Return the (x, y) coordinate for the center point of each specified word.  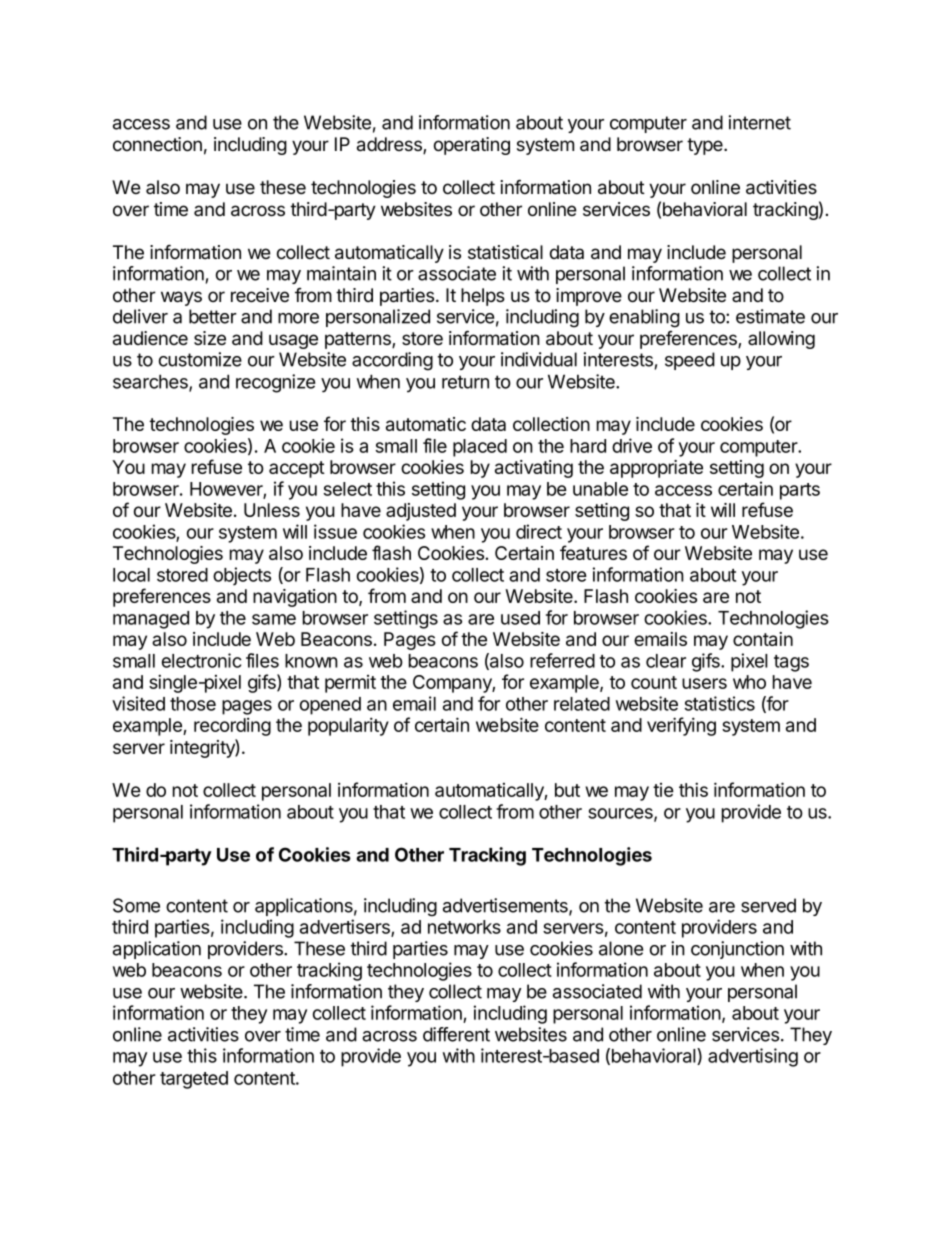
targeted (194, 1080)
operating (472, 146)
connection (157, 144)
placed (480, 448)
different (456, 1034)
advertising (753, 1057)
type (706, 146)
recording (232, 727)
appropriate (656, 469)
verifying (681, 726)
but (567, 790)
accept (297, 469)
